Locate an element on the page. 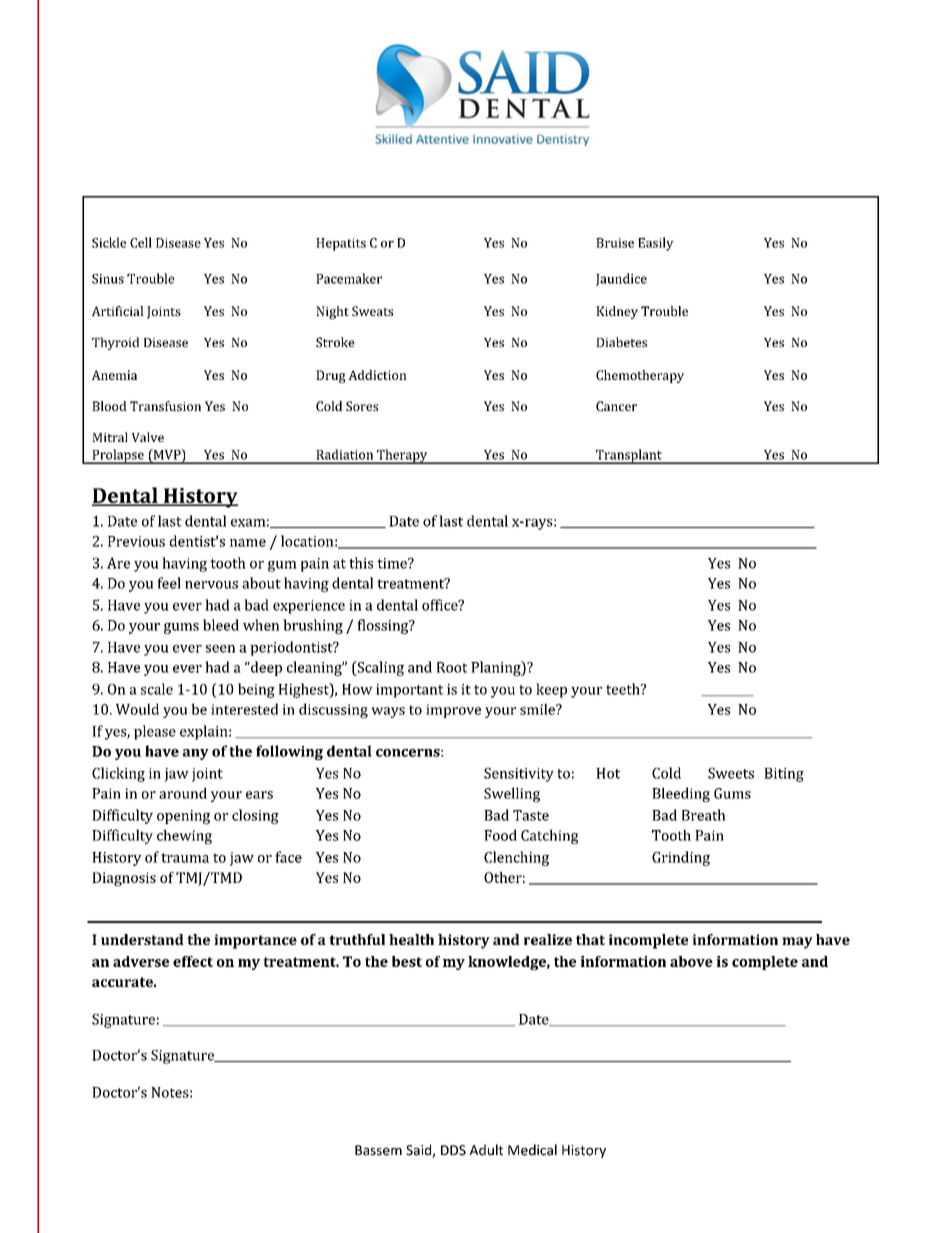 Image resolution: width=952 pixels, height=1233 pixels. DDS is located at coordinates (453, 1150).
